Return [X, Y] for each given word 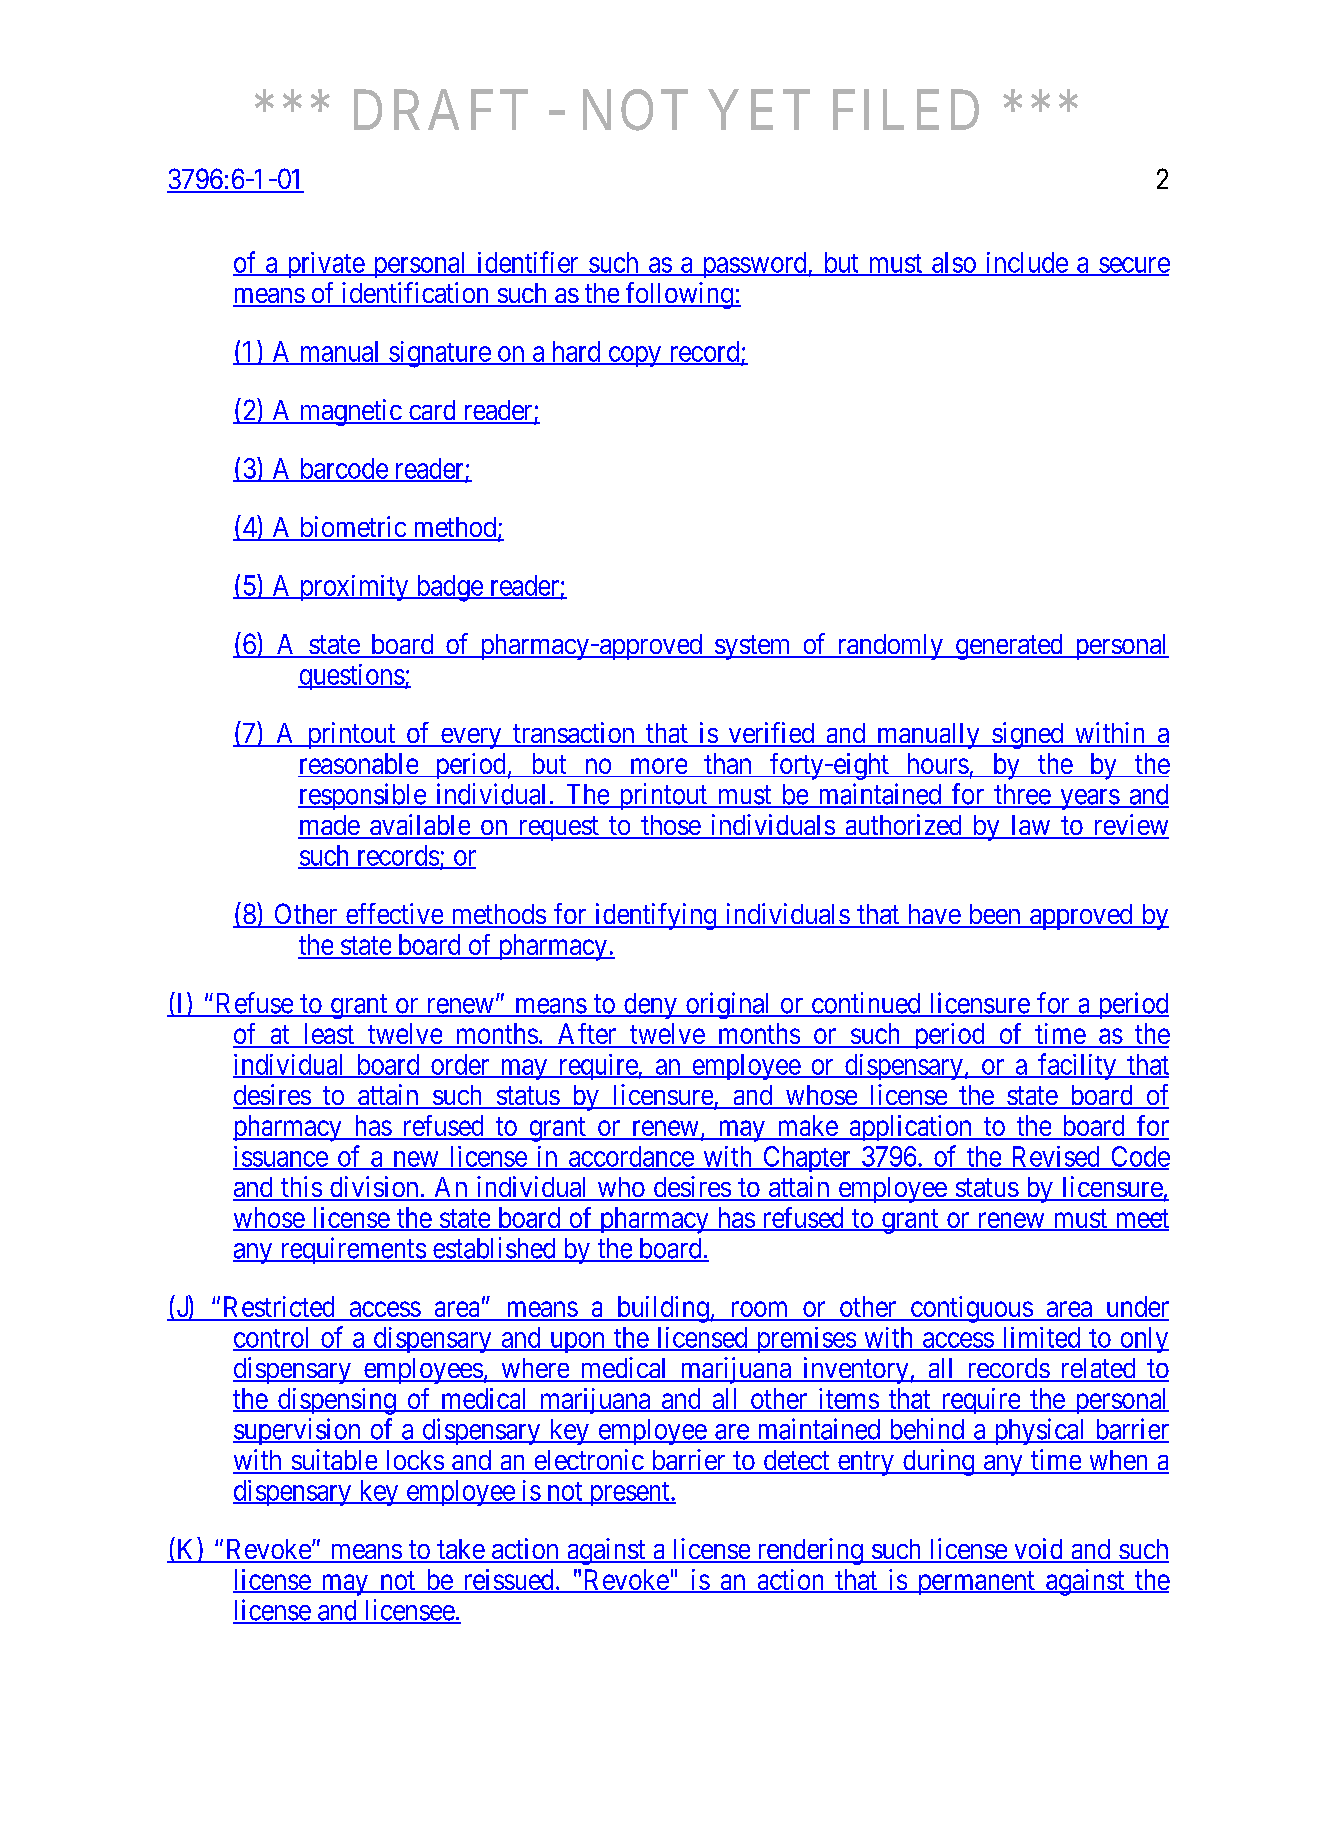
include [1026, 263]
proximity [354, 588]
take [460, 1550]
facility [1077, 1066]
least [329, 1035]
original [729, 1005]
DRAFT [441, 110]
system [753, 647]
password [754, 265]
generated [1009, 647]
